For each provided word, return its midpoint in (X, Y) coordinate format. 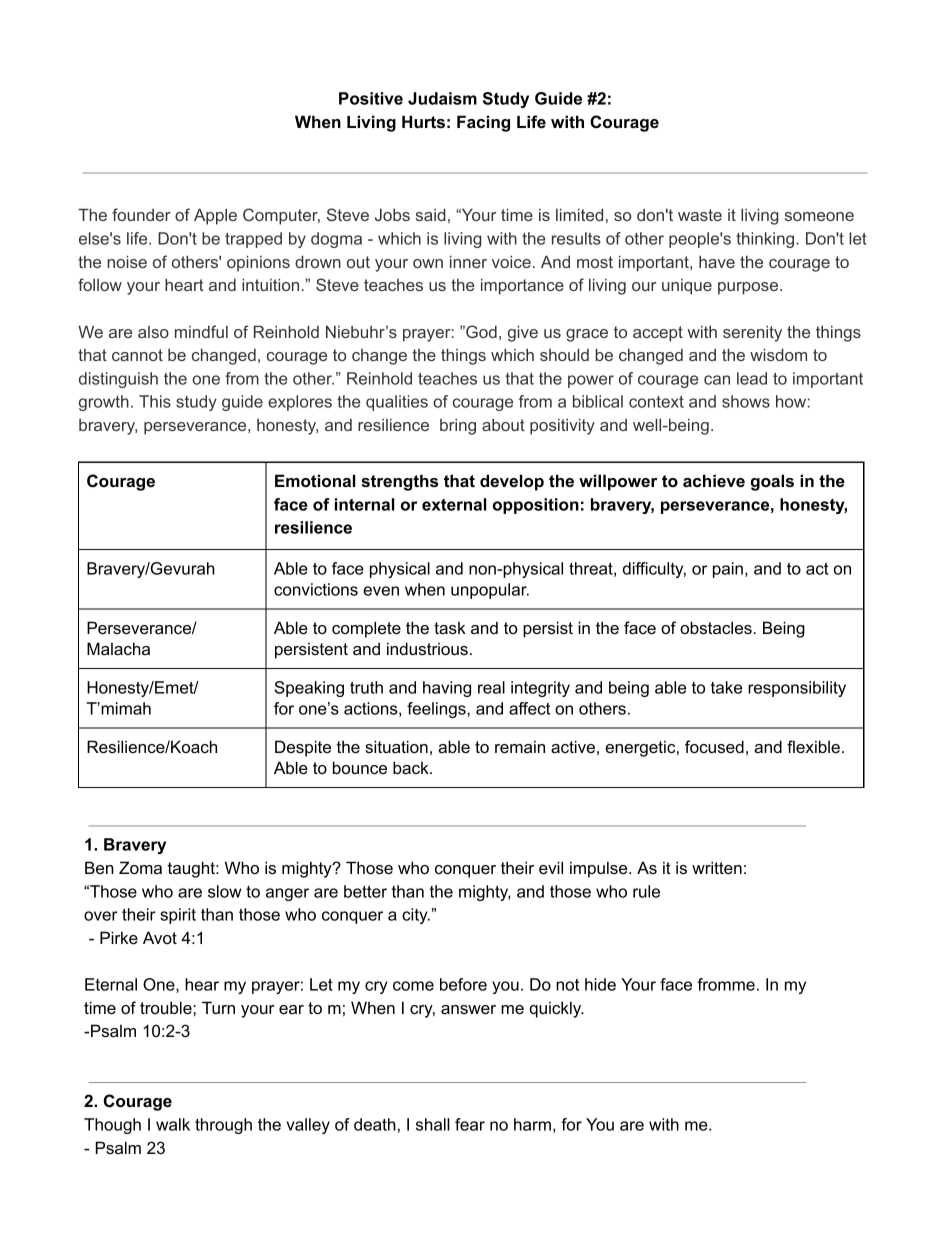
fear (470, 1124)
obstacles (717, 627)
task (450, 628)
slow (224, 891)
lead (752, 378)
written (717, 867)
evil (551, 867)
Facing (483, 123)
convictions (316, 589)
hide (600, 984)
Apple (215, 217)
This (155, 401)
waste (700, 215)
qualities (397, 403)
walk (173, 1124)
